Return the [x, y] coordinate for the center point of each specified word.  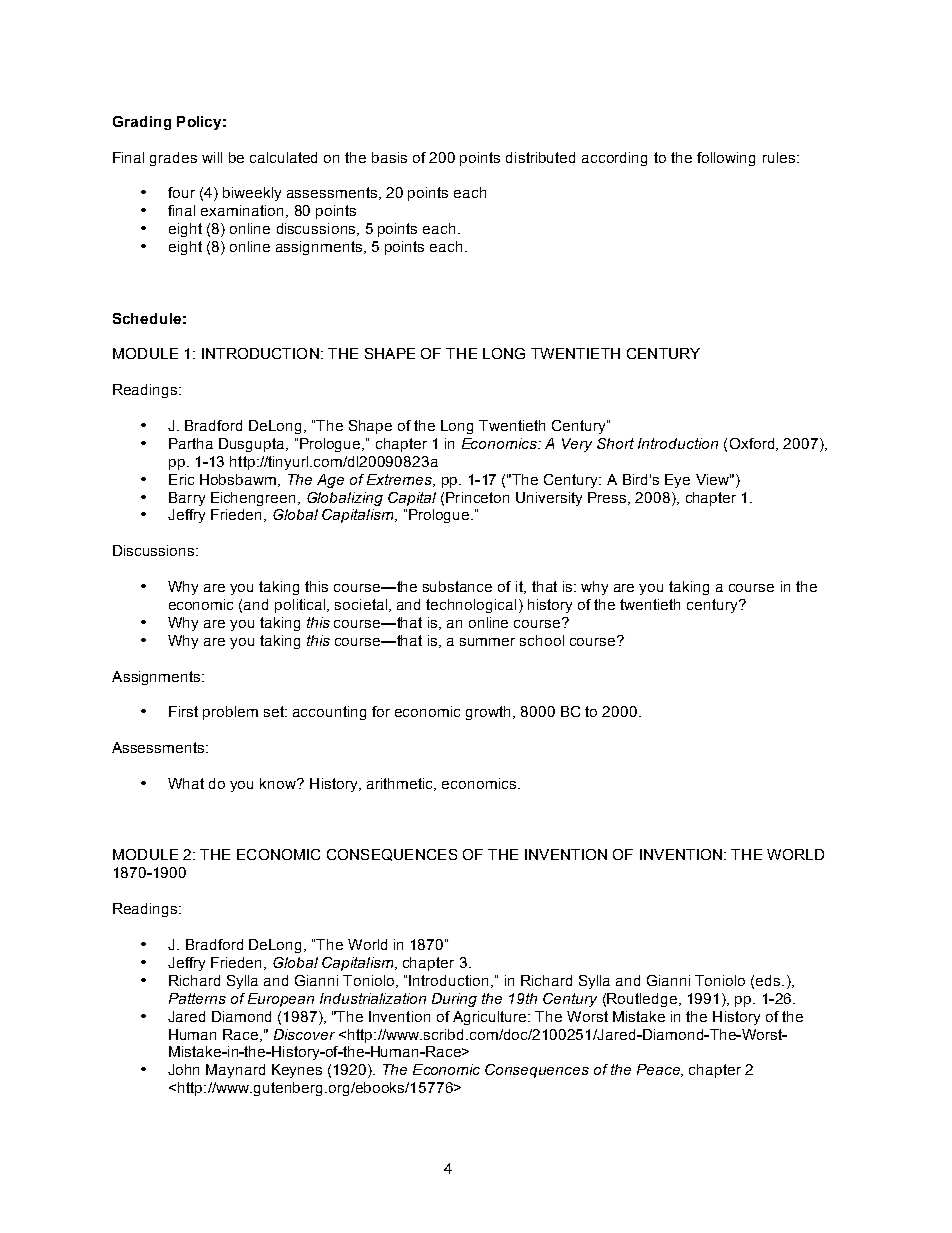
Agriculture [491, 1018]
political [301, 606]
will [212, 157]
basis [389, 157]
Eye [677, 481]
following [726, 159]
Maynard [235, 1071]
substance [457, 586]
